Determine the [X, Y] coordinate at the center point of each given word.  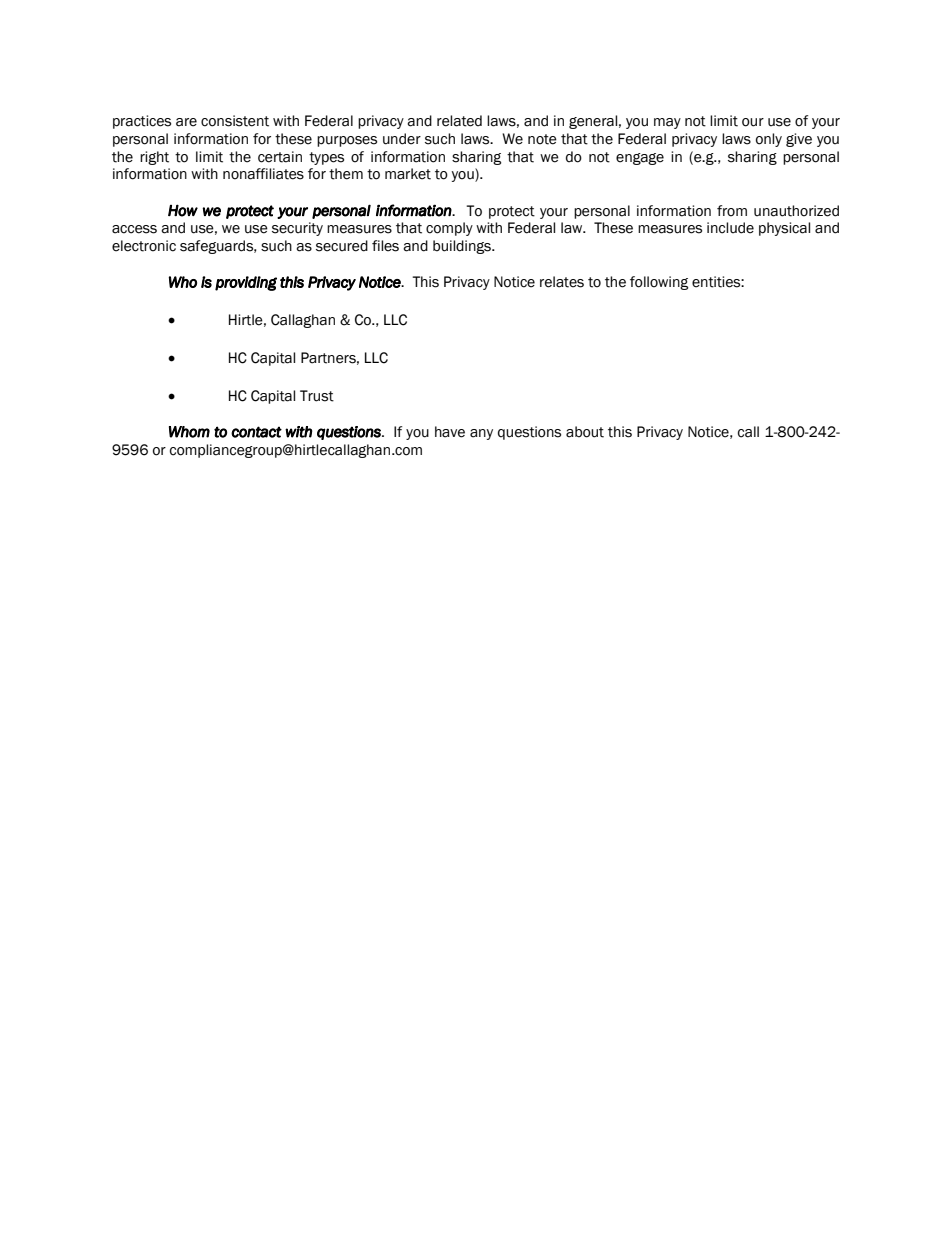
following [659, 283]
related [459, 121]
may [667, 123]
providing [246, 283]
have [450, 432]
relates [562, 282]
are [186, 122]
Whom [189, 432]
